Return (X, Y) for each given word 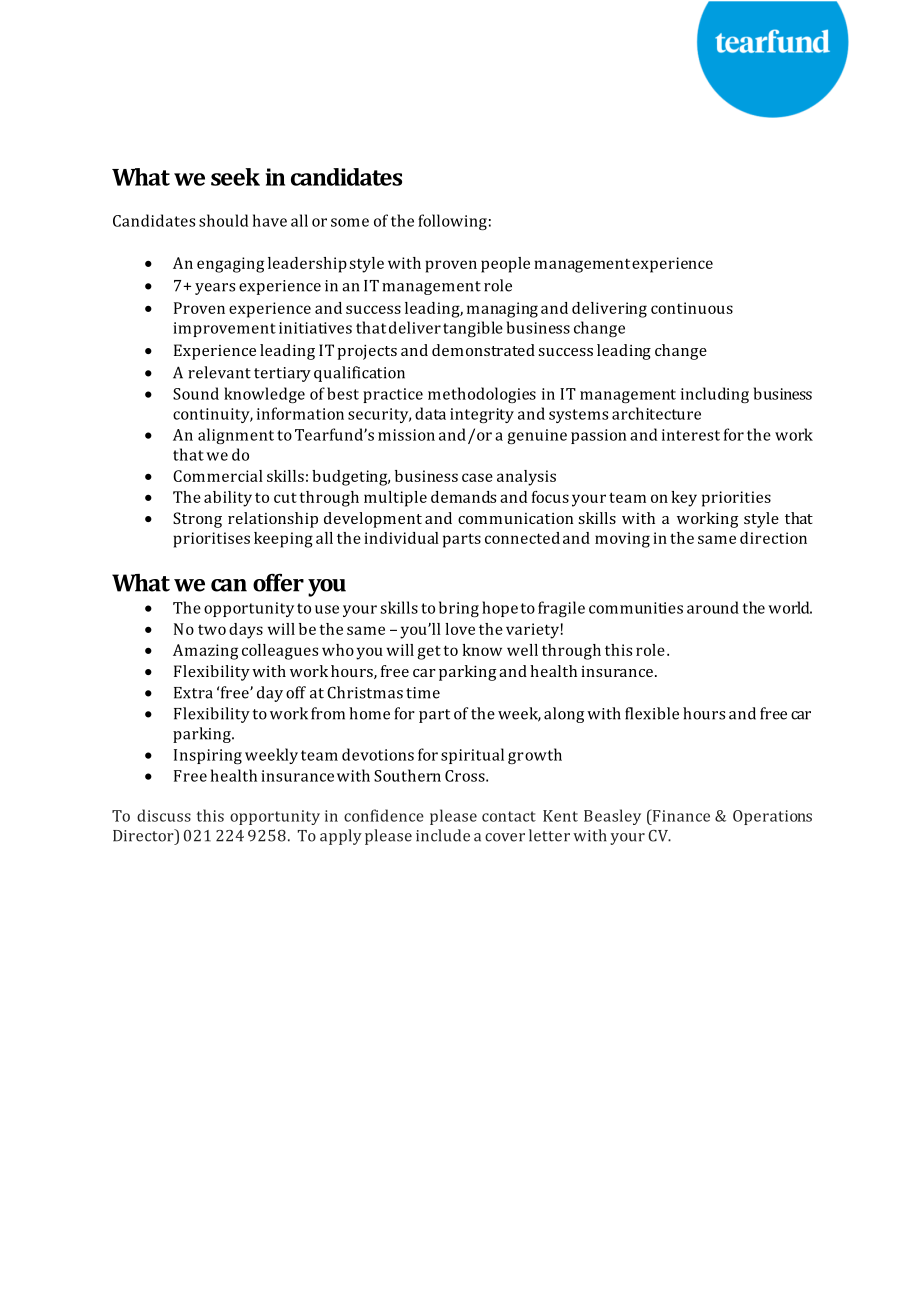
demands (463, 497)
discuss (164, 815)
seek (235, 177)
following (452, 222)
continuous (692, 308)
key (684, 499)
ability (228, 499)
